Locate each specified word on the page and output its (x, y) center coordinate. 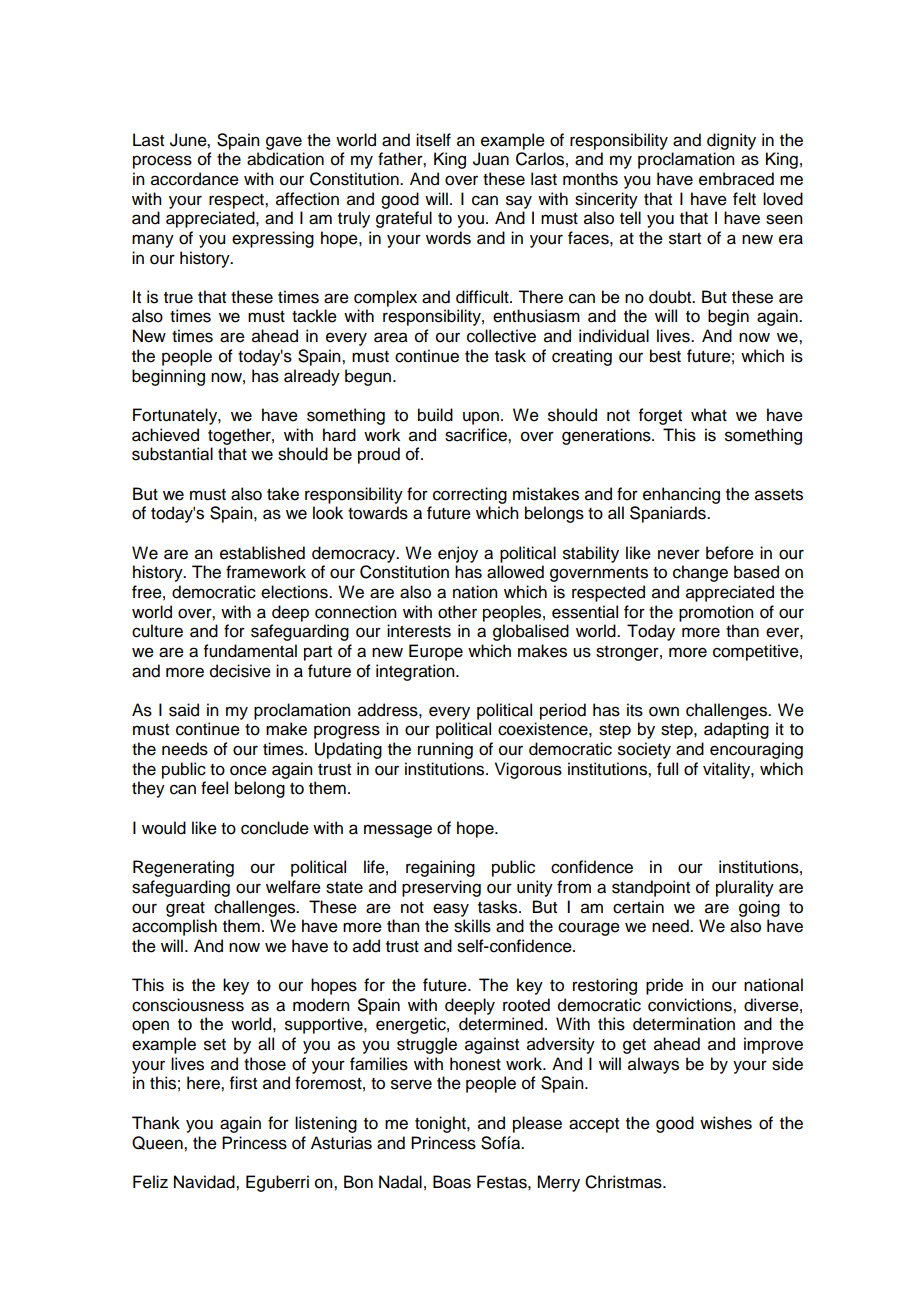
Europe (436, 652)
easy (451, 910)
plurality (745, 888)
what (709, 415)
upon (481, 418)
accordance (195, 179)
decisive (240, 671)
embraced (736, 179)
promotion (716, 613)
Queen (158, 1143)
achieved (165, 435)
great (185, 909)
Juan (491, 159)
